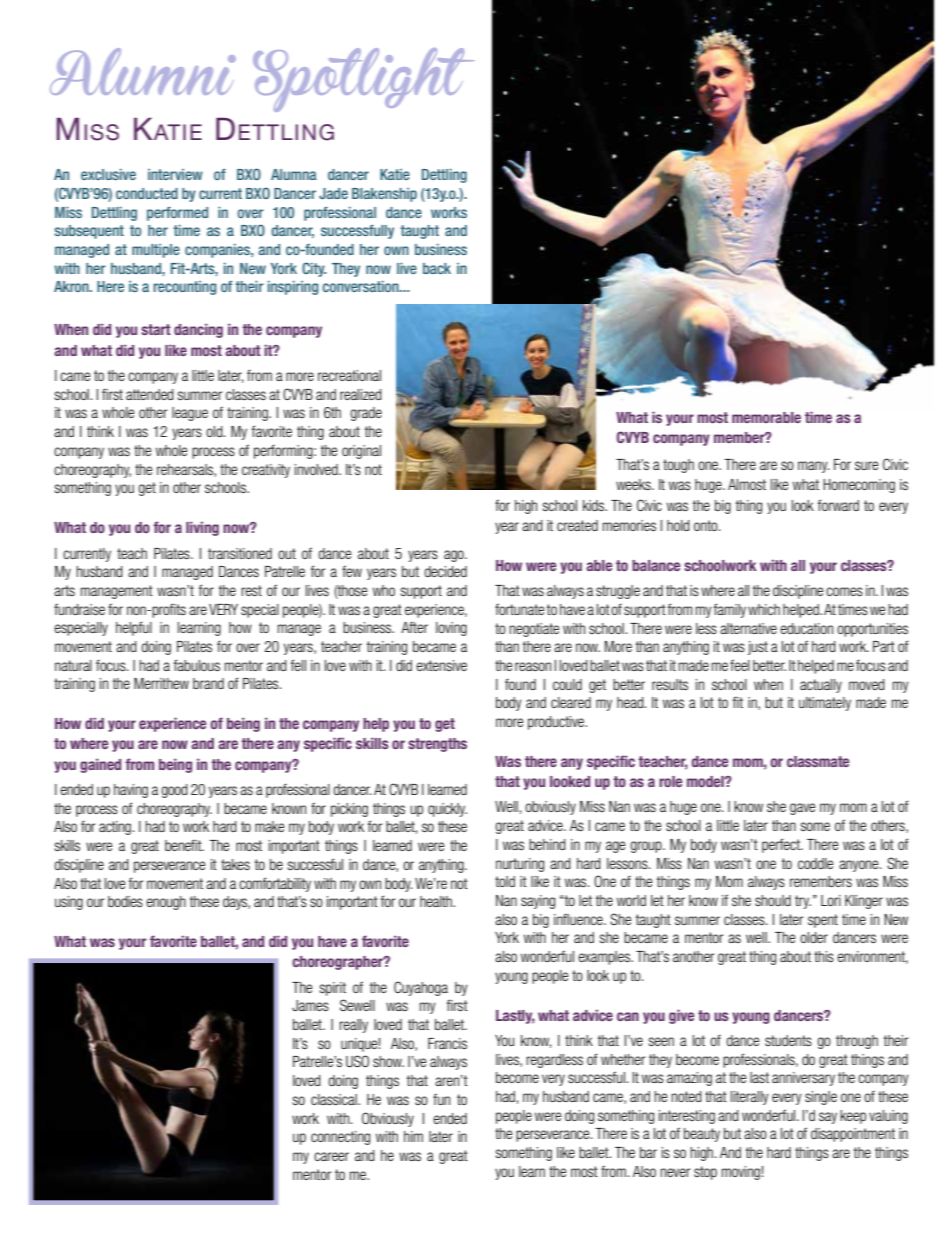  I want to click on education, so click(806, 628).
